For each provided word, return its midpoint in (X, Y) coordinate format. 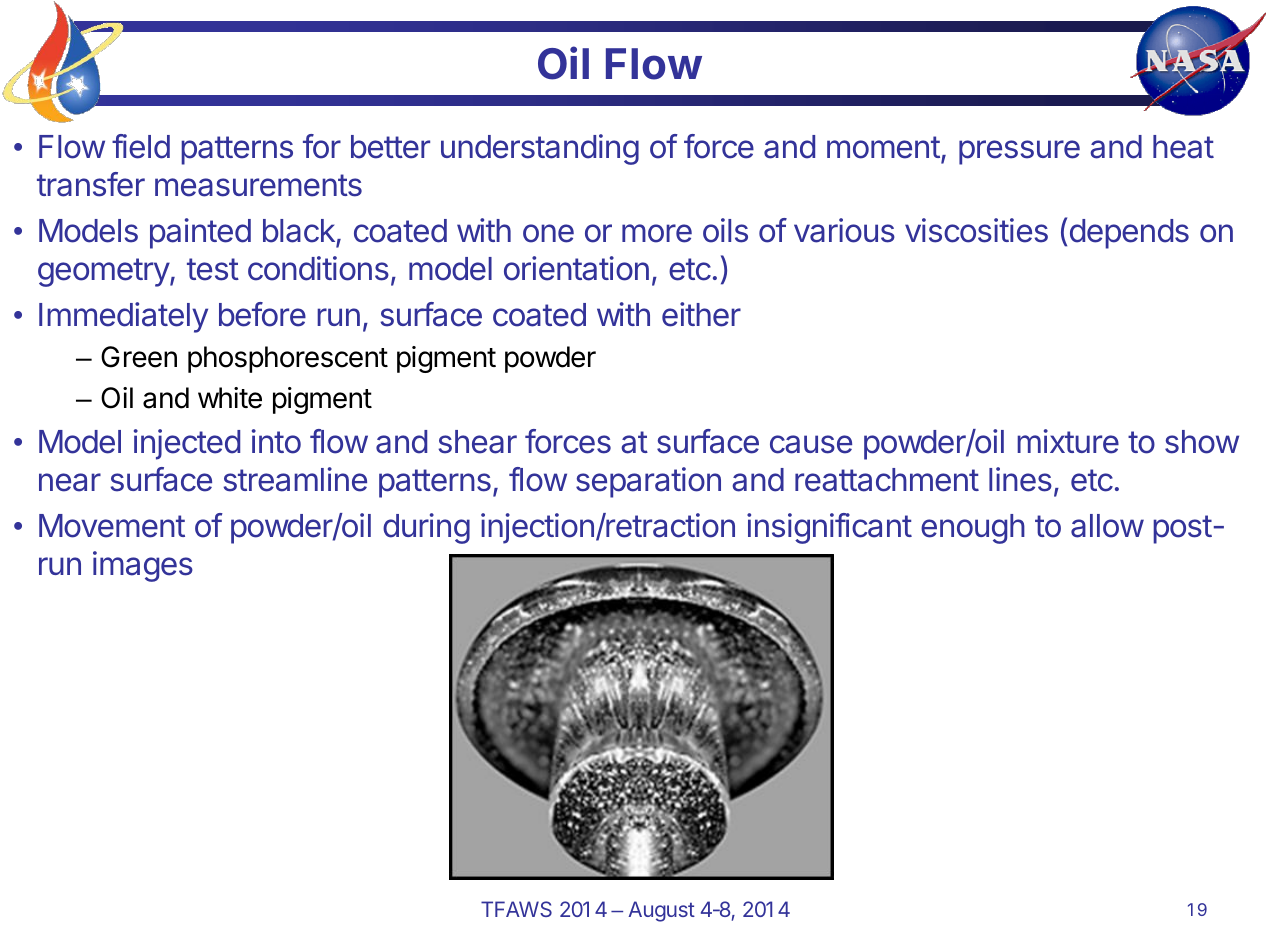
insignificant (829, 528)
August (661, 911)
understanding (540, 149)
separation (648, 482)
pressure (1019, 152)
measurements (258, 185)
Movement (112, 526)
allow (1107, 526)
